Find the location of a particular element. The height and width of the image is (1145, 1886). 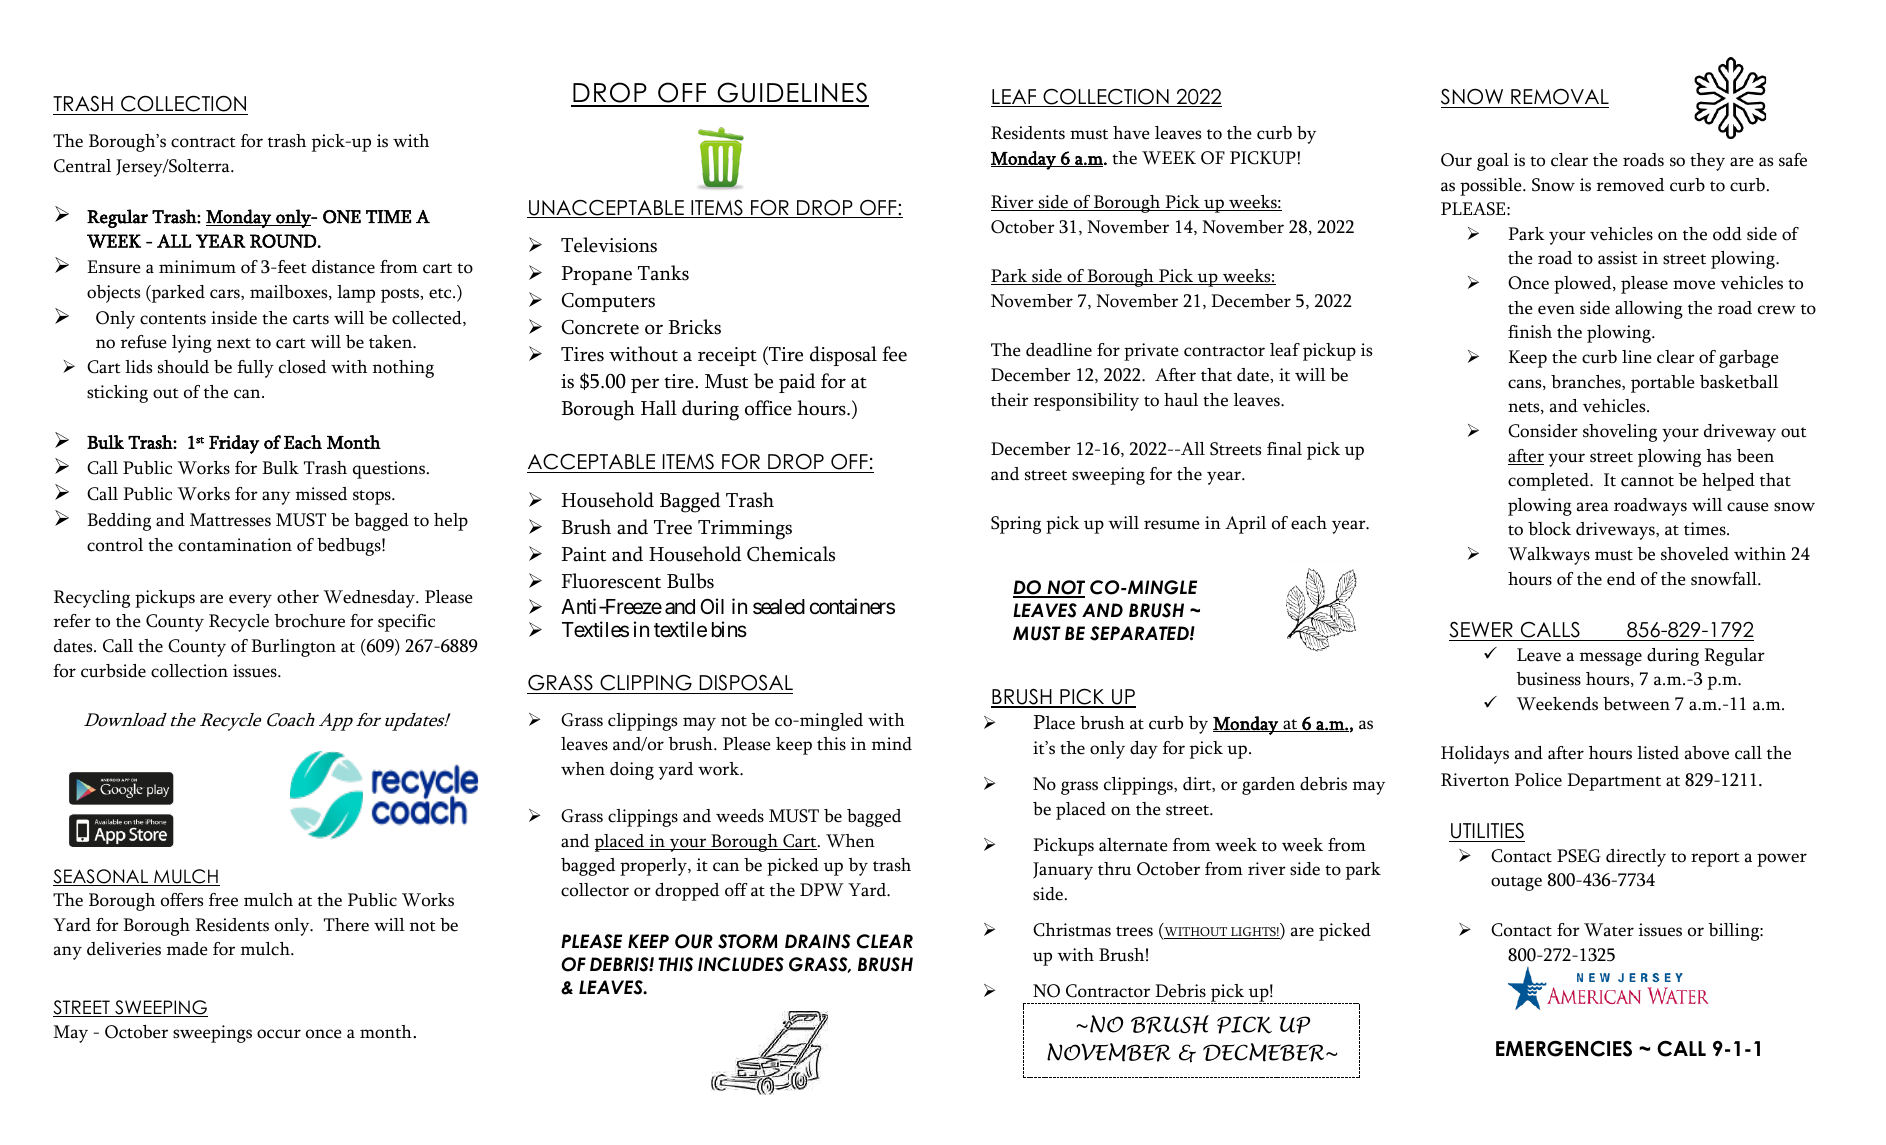

Central is located at coordinates (82, 166).
